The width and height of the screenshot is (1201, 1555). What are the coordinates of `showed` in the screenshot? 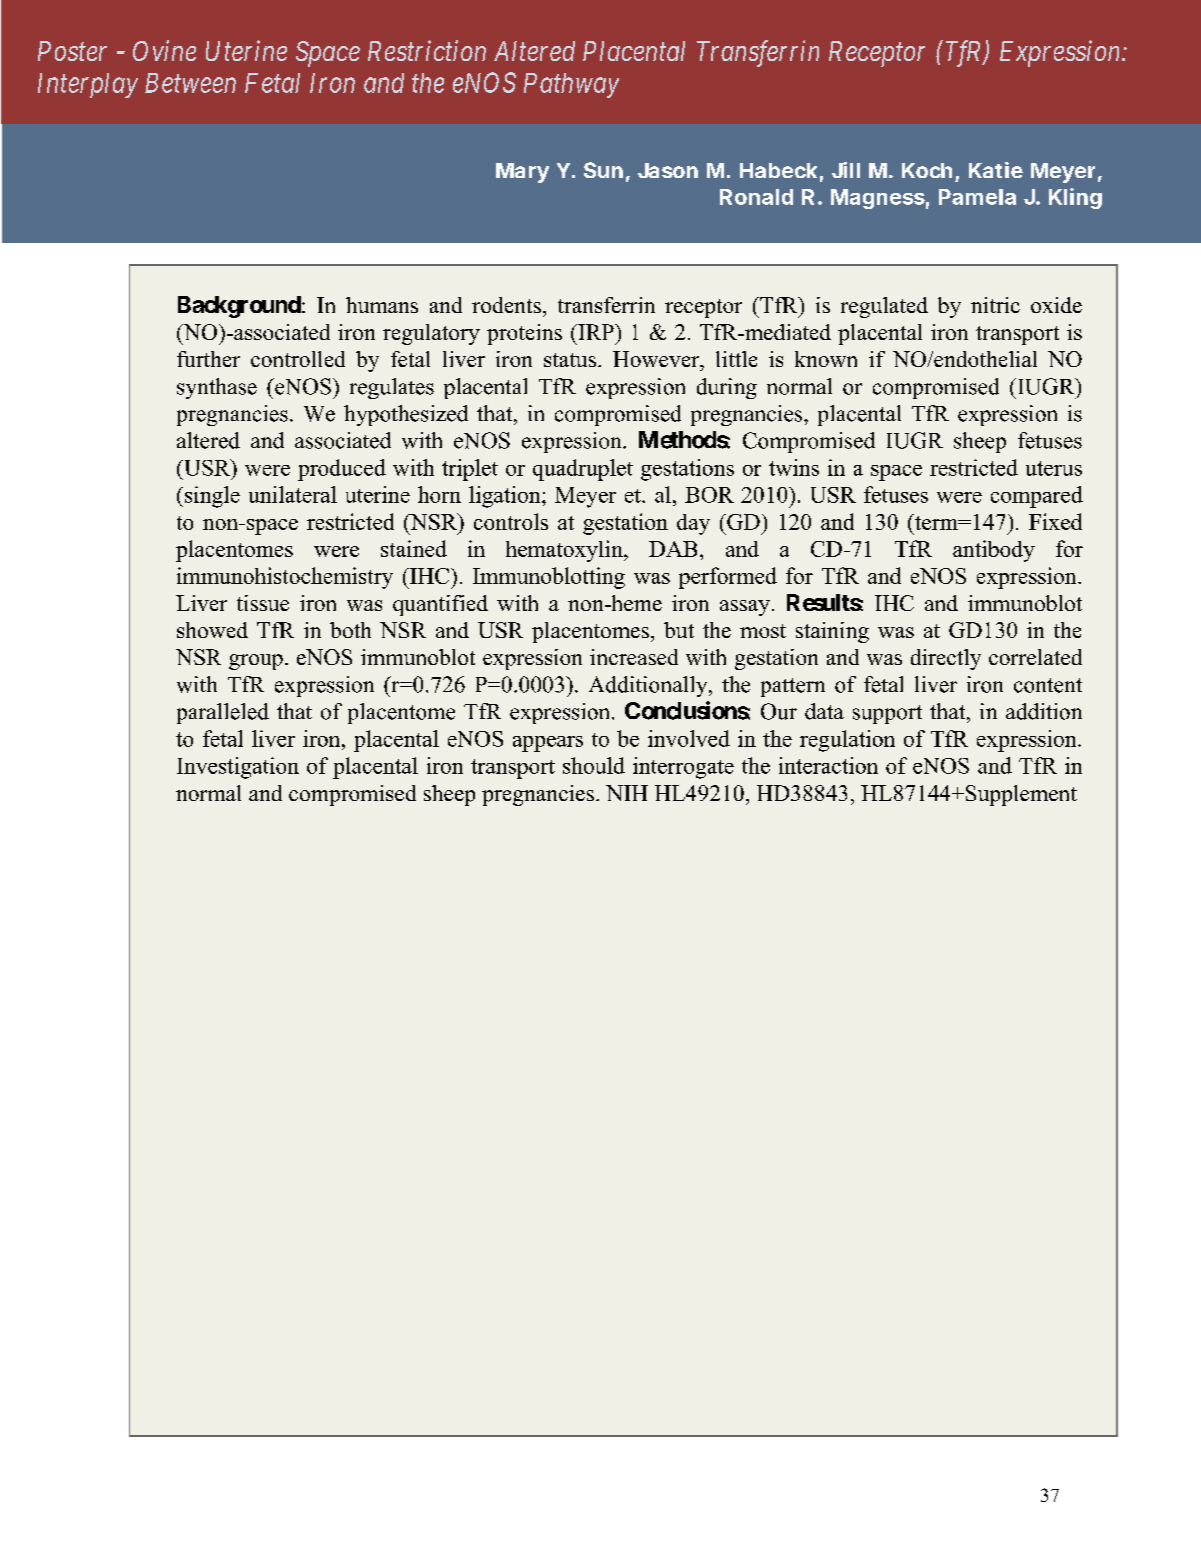 It's located at (212, 630).
